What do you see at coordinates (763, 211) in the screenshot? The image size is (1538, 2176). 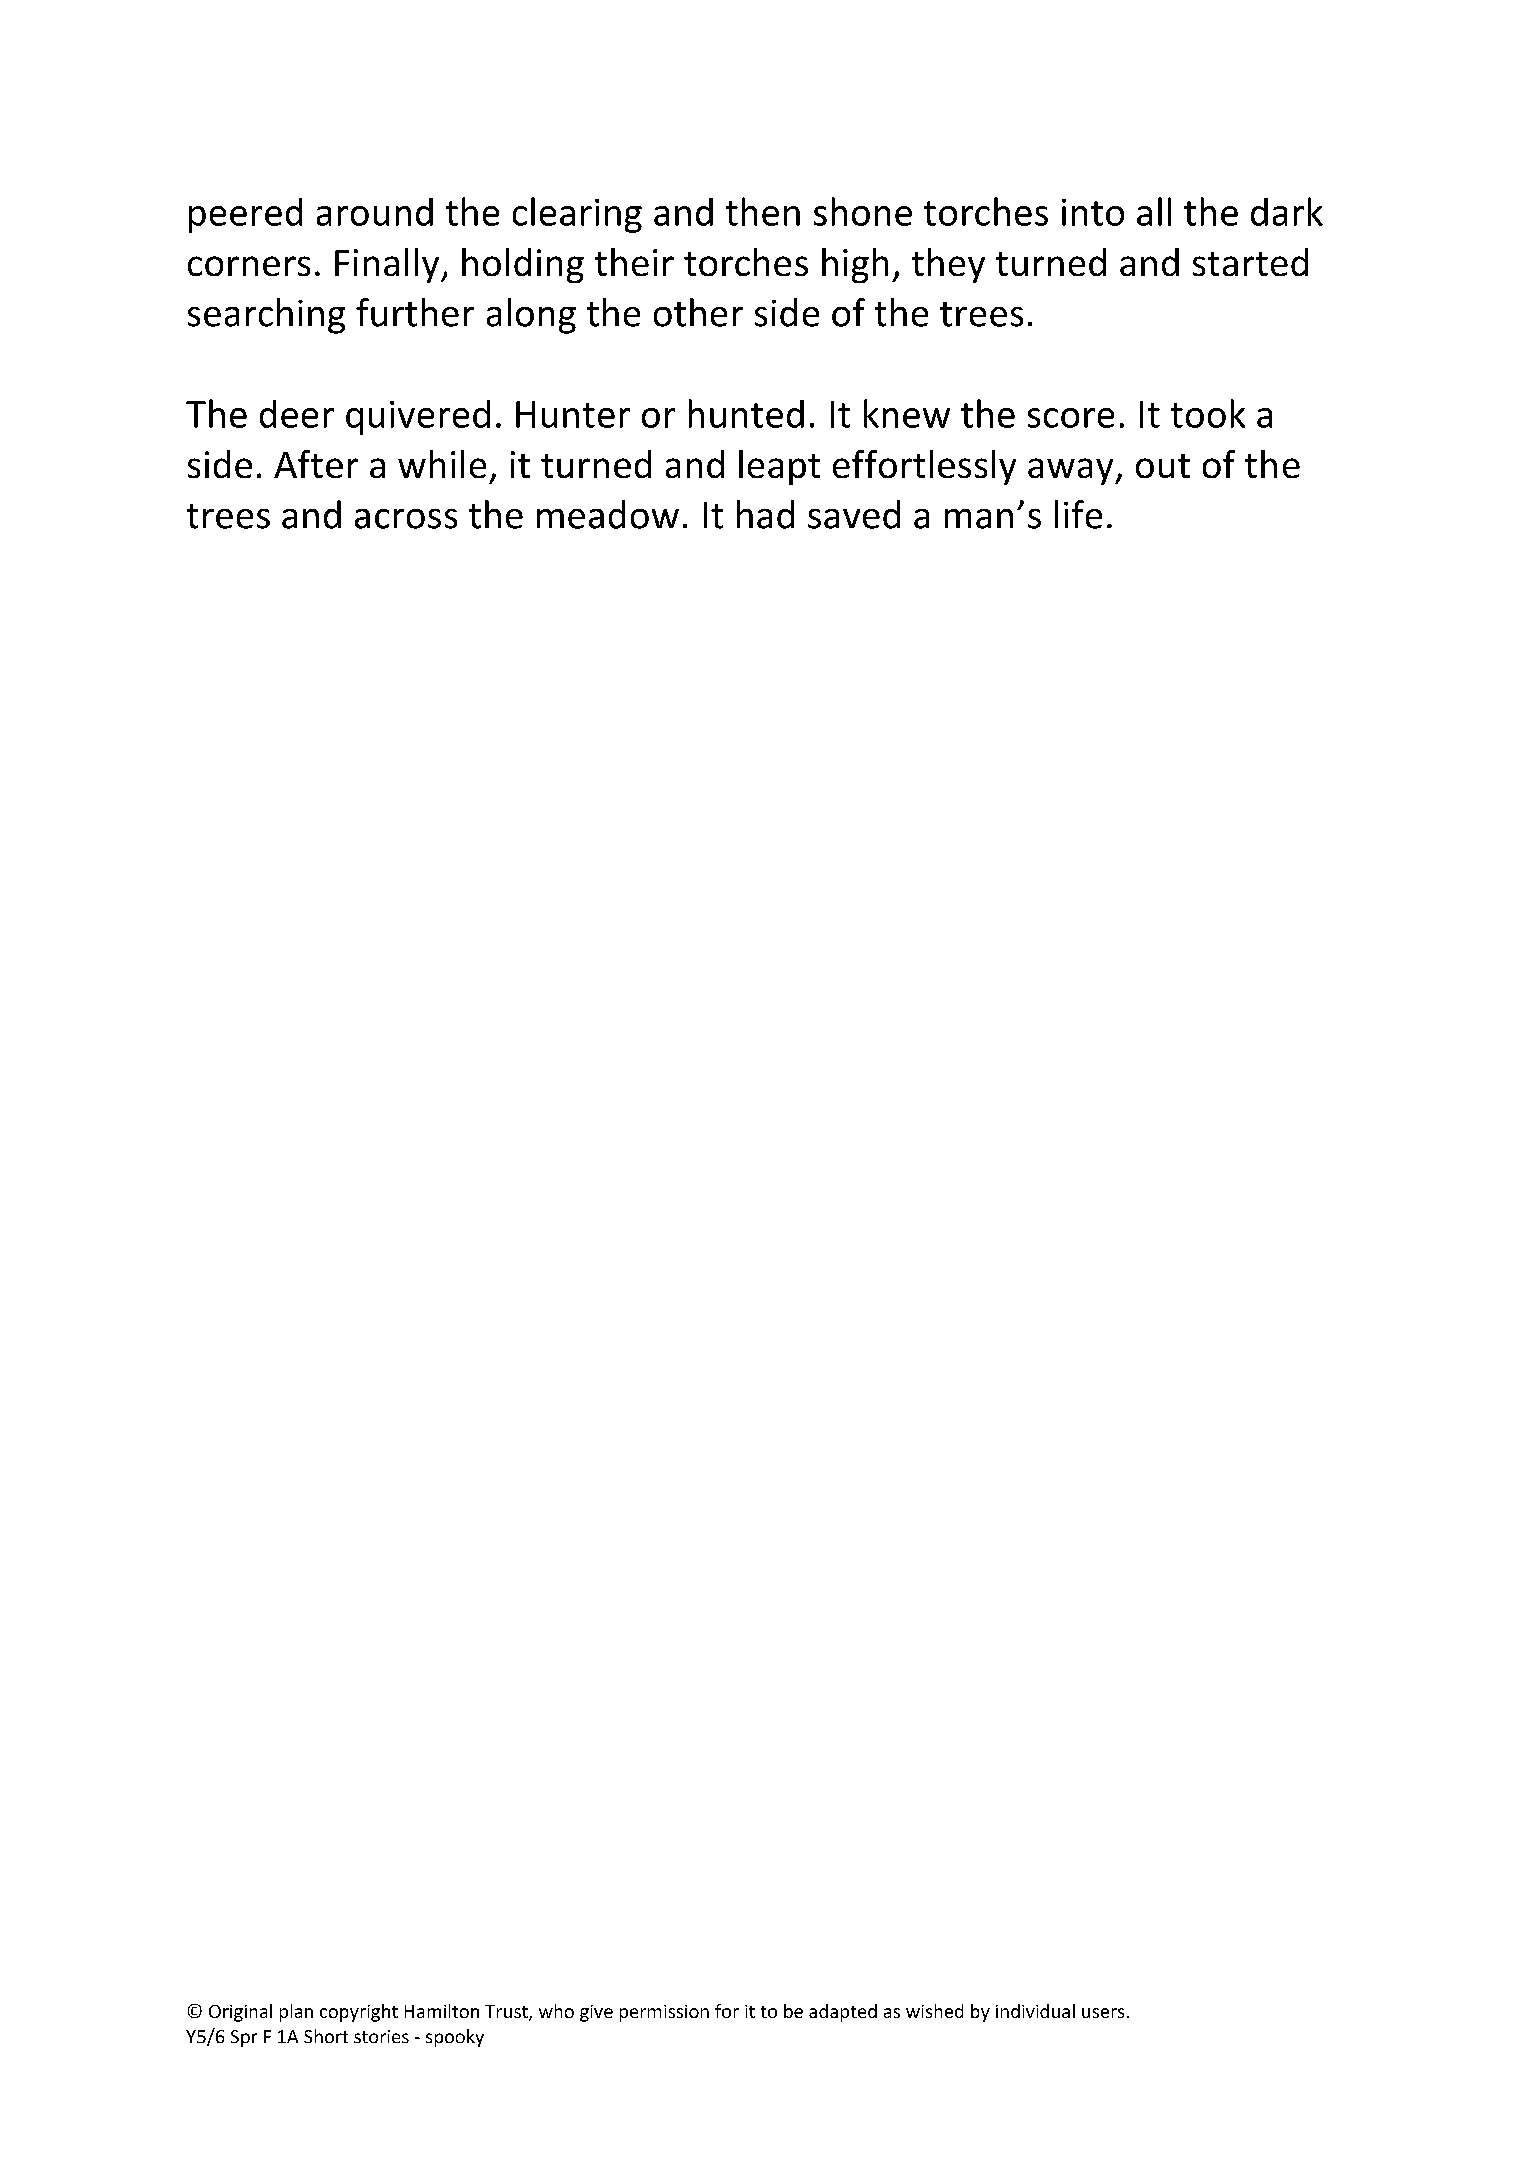 I see `then` at bounding box center [763, 211].
